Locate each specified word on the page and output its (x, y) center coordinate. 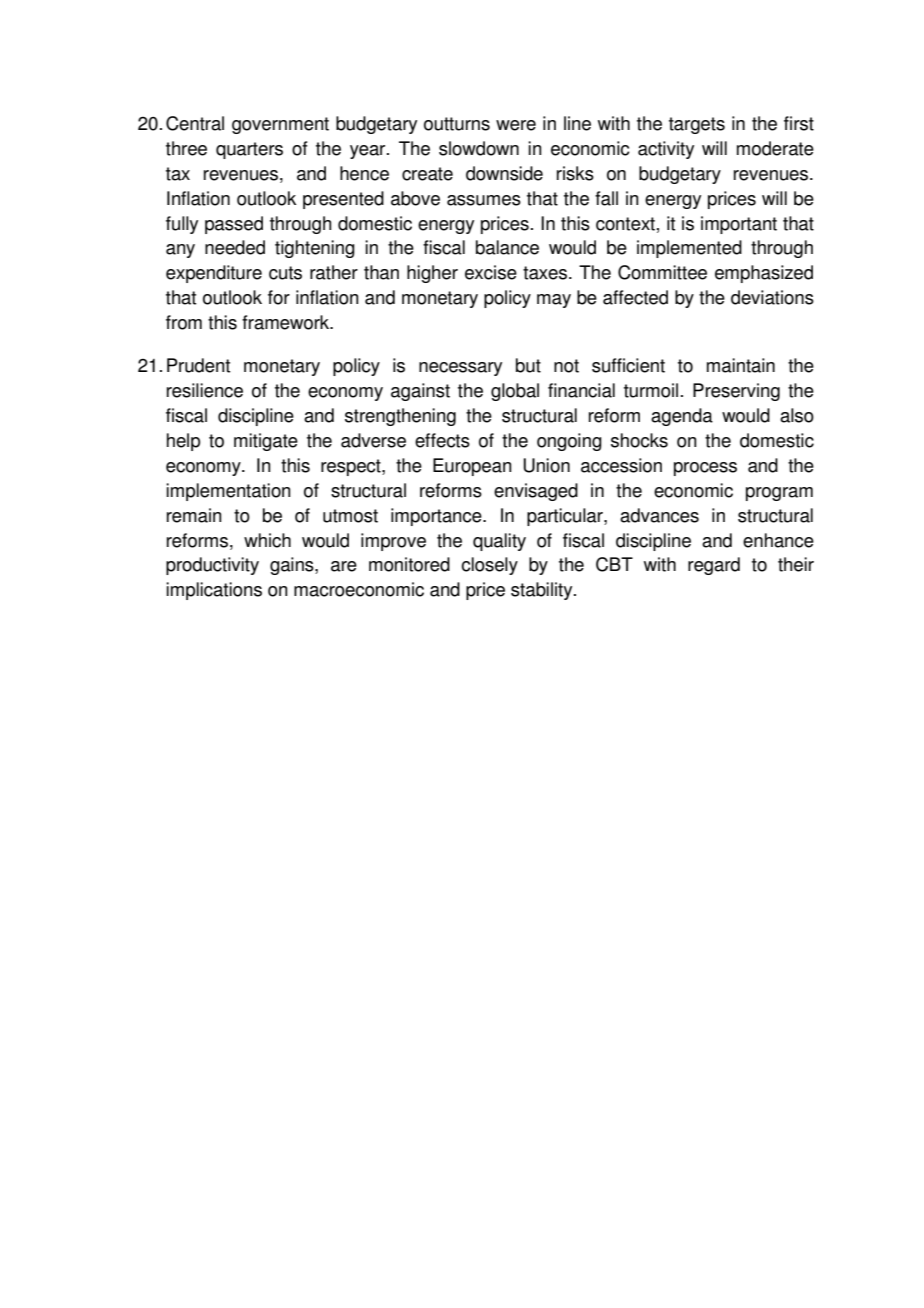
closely (489, 566)
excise (491, 272)
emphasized (764, 274)
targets (697, 125)
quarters (249, 150)
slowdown (479, 148)
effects (442, 440)
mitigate (266, 442)
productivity (212, 566)
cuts (285, 273)
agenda (682, 417)
